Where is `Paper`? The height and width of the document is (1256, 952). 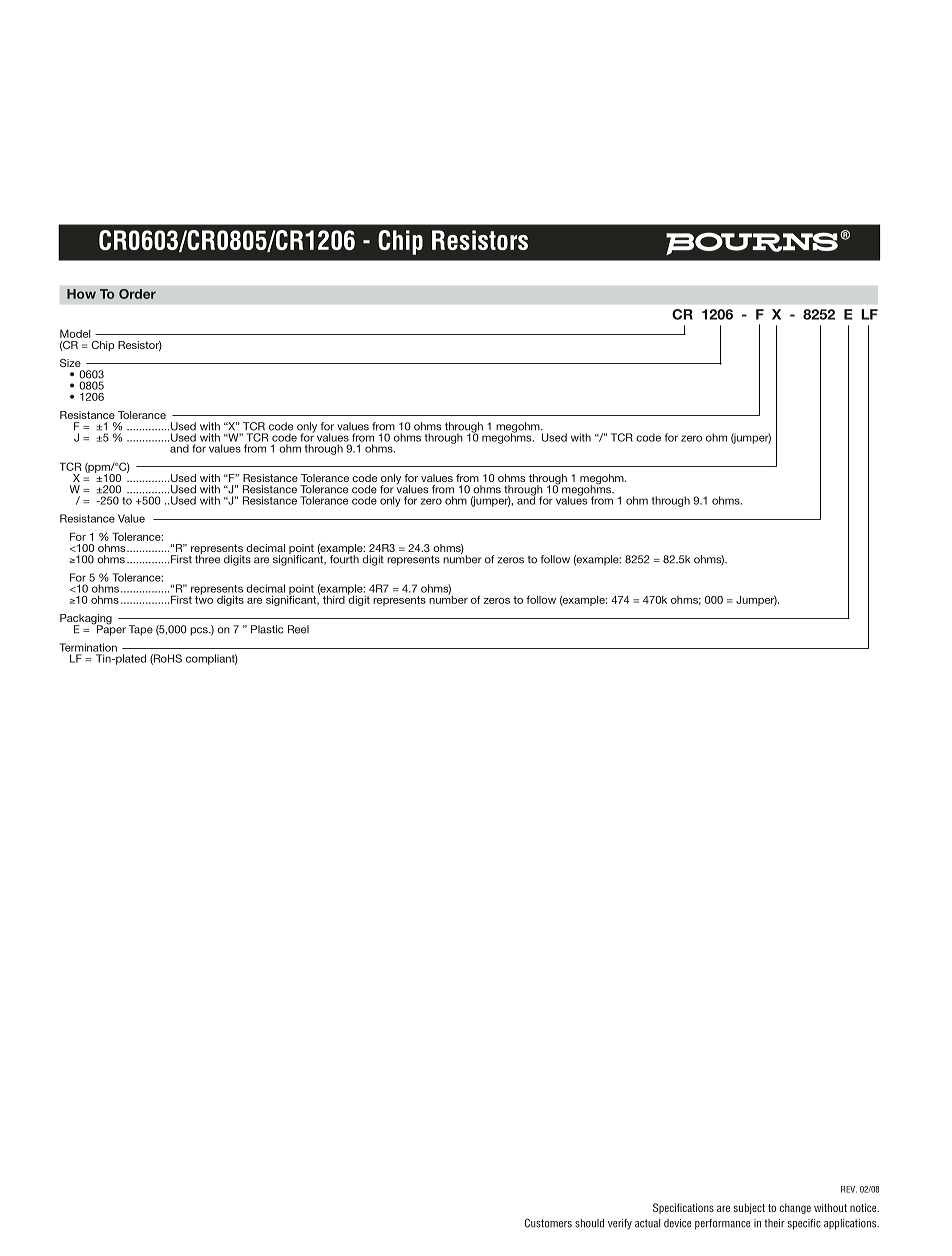 Paper is located at coordinates (110, 629).
